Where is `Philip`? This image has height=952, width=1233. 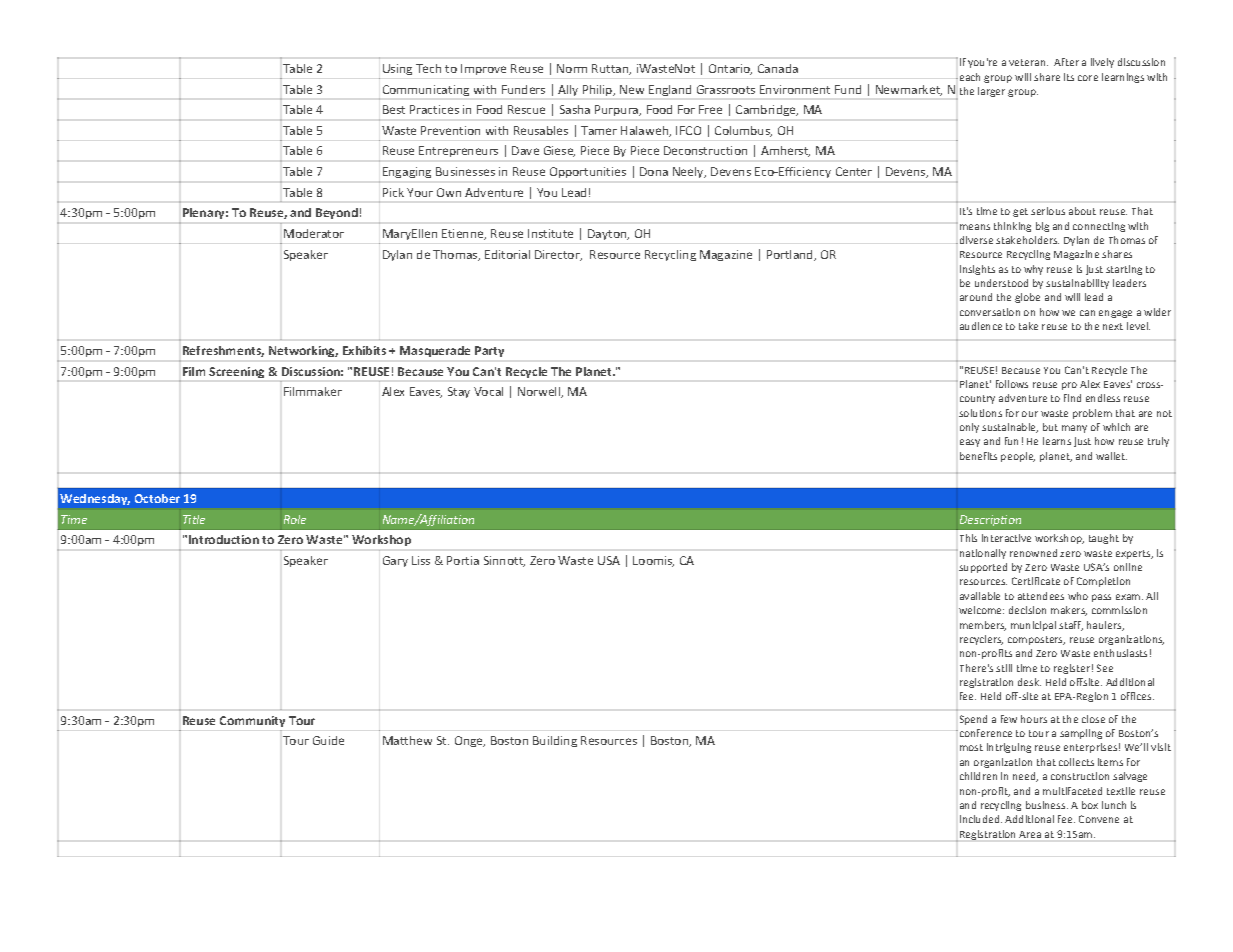
Philip is located at coordinates (599, 90).
